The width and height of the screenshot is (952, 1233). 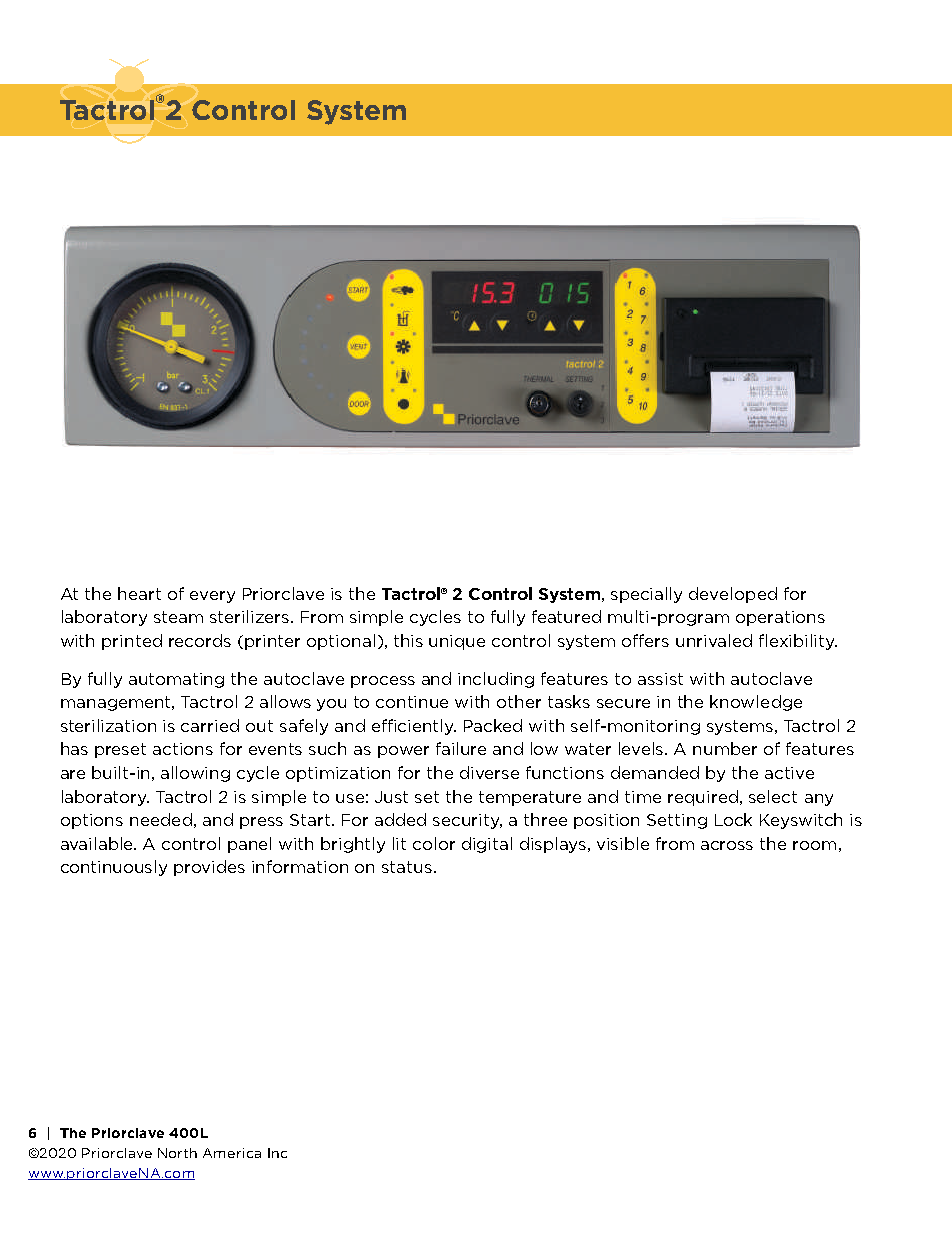 I want to click on status, so click(x=407, y=867).
